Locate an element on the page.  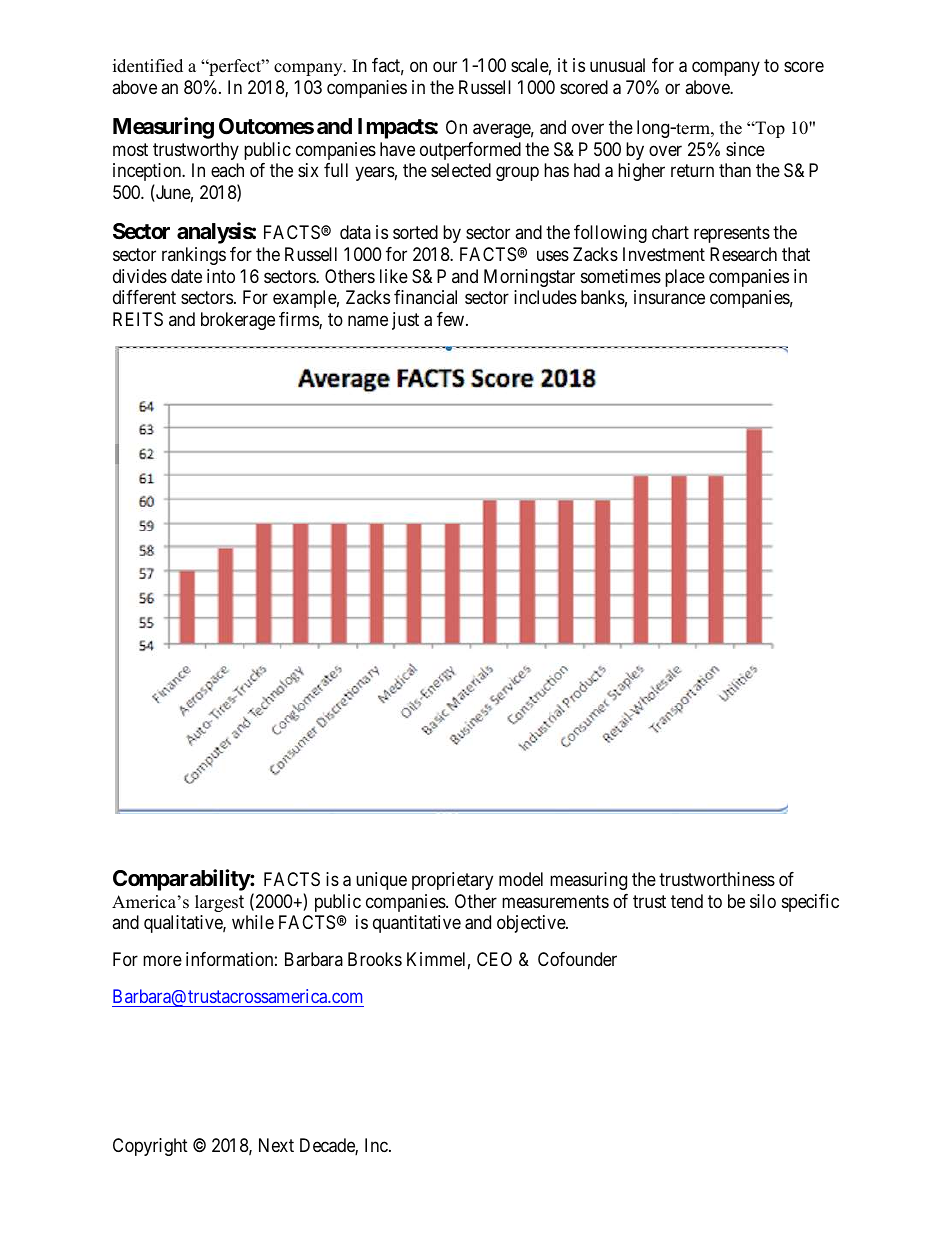
our is located at coordinates (445, 67).
